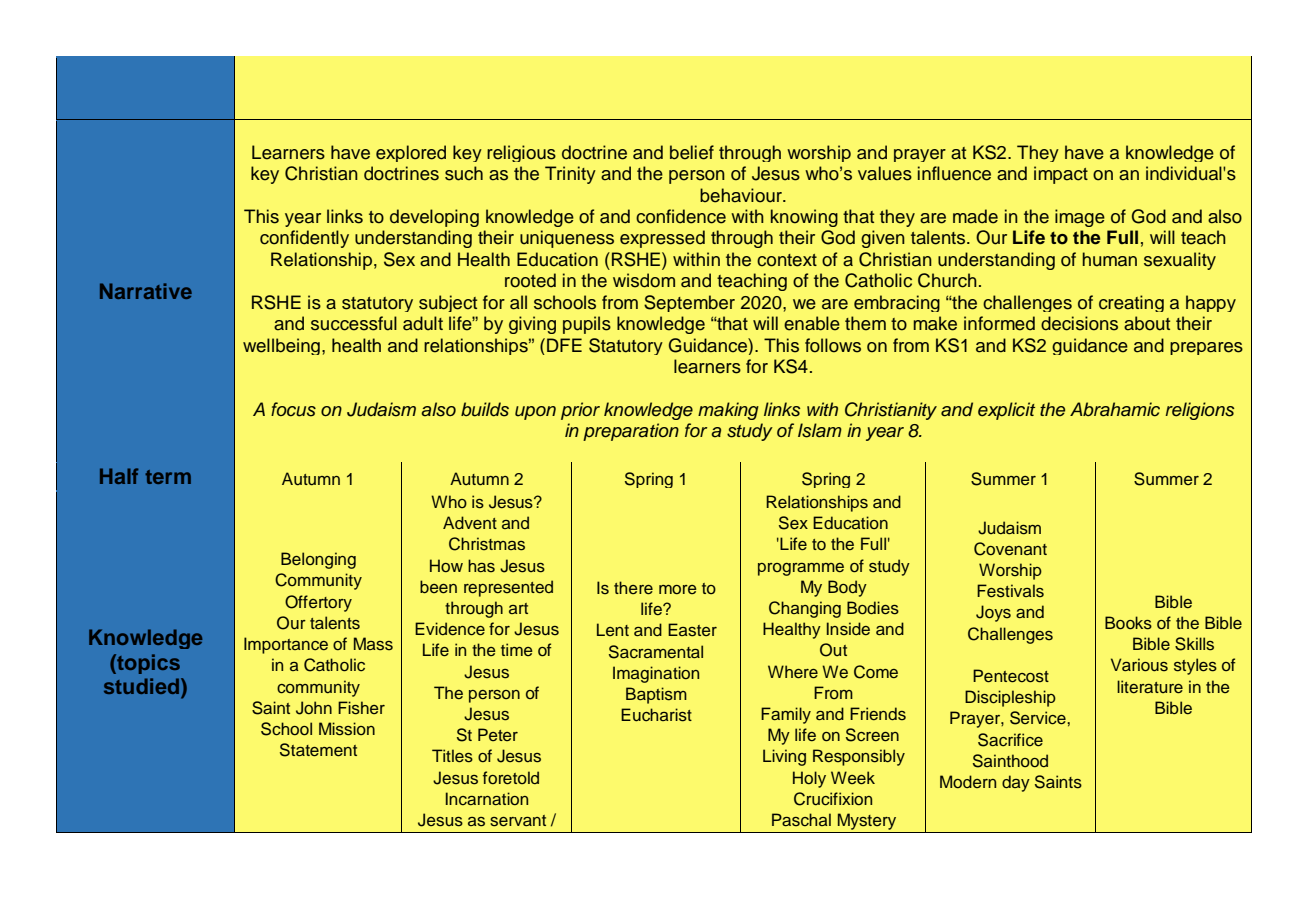 The height and width of the page is (924, 1308). I want to click on explored, so click(411, 153).
